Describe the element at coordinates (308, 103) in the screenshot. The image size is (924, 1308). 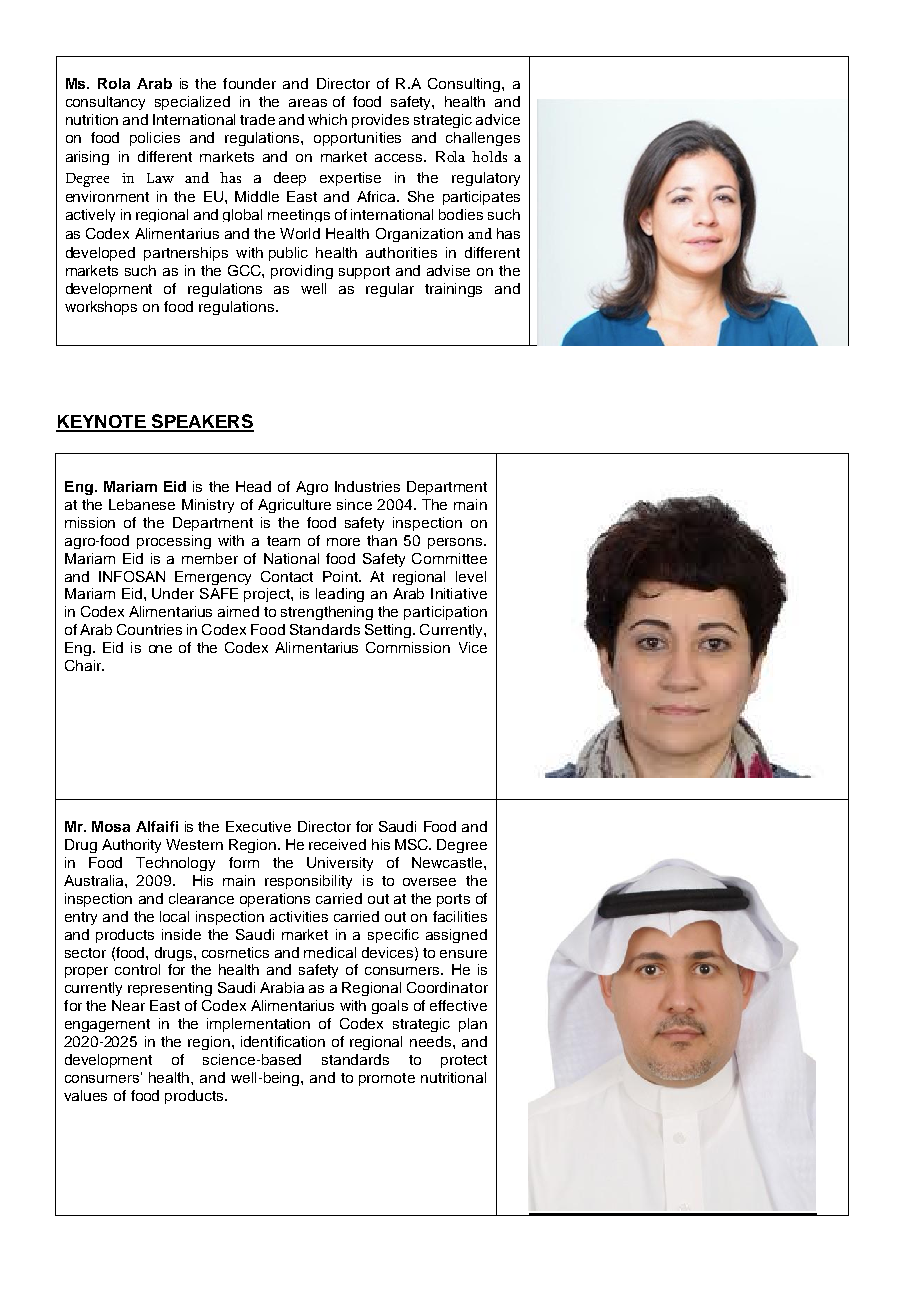
I see `areas` at that location.
